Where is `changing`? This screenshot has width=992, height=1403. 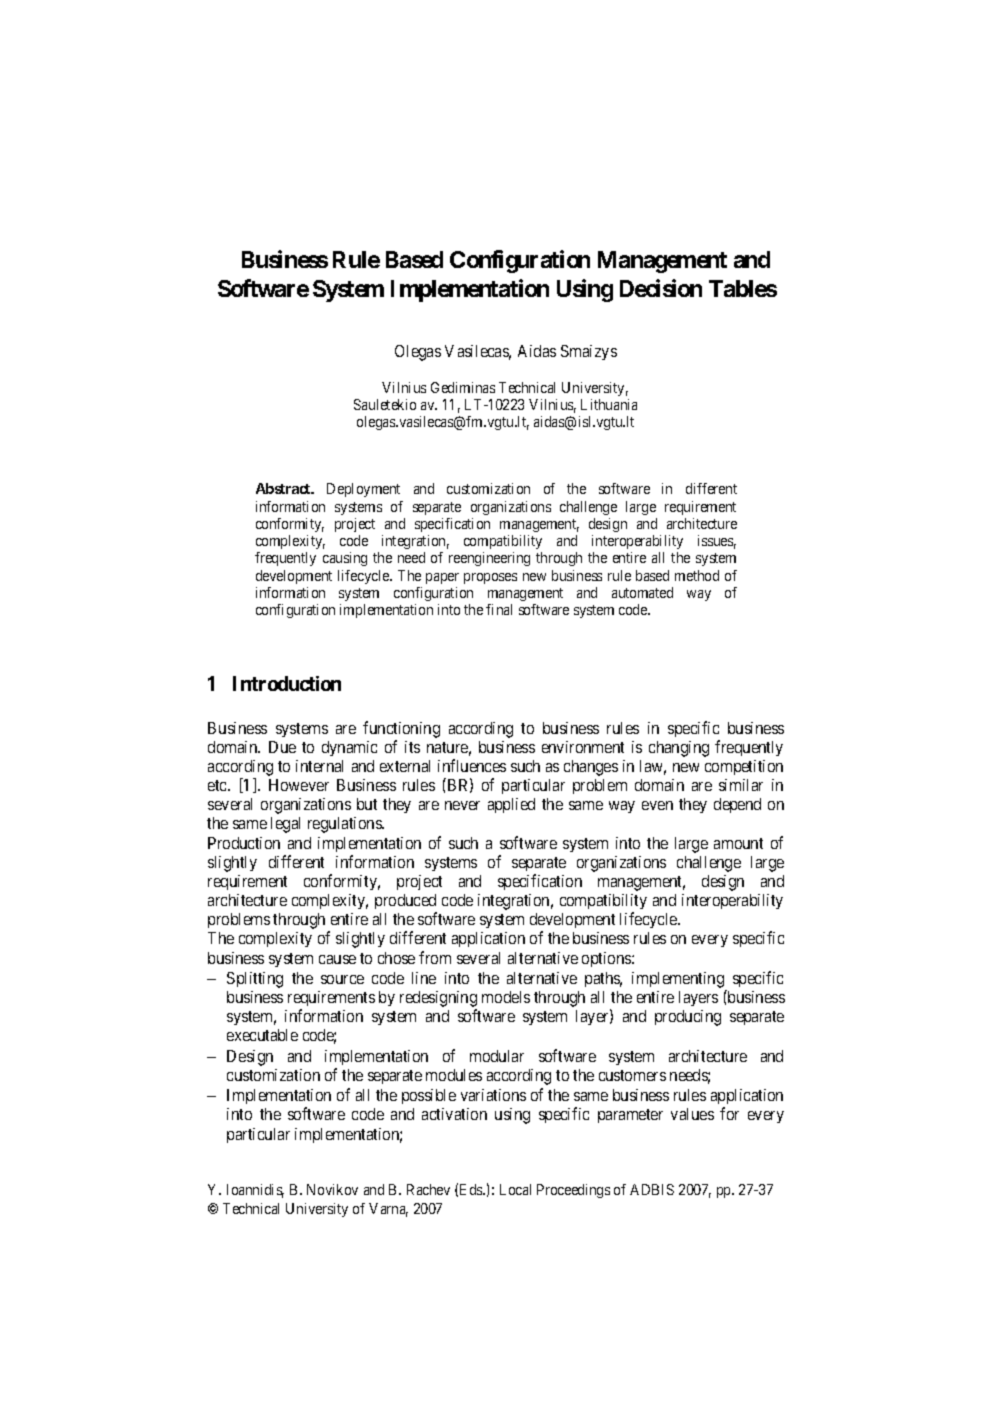 changing is located at coordinates (679, 749).
